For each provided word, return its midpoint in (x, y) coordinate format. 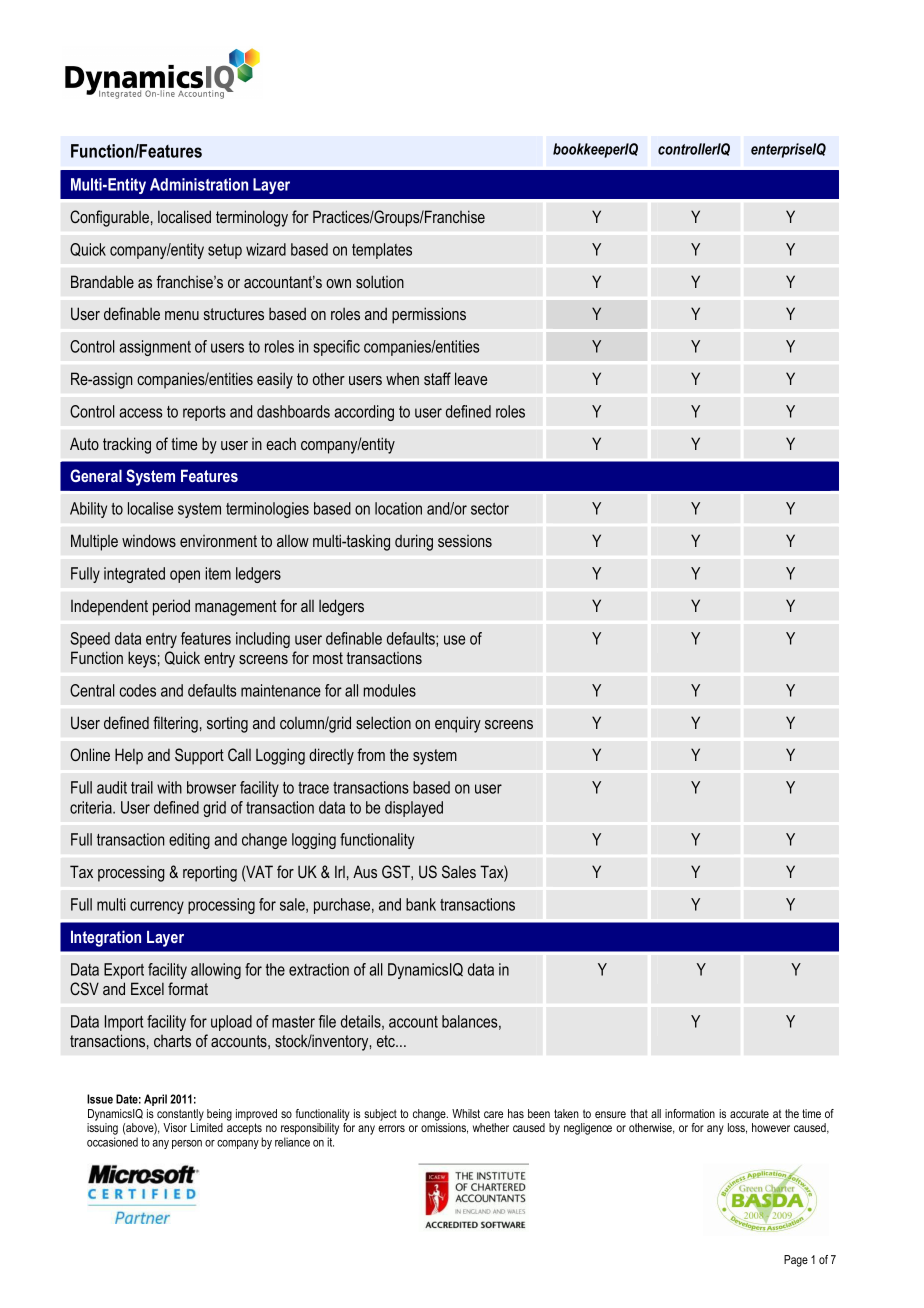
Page (796, 1261)
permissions (429, 315)
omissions (444, 1128)
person (187, 1144)
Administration (199, 184)
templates (382, 251)
